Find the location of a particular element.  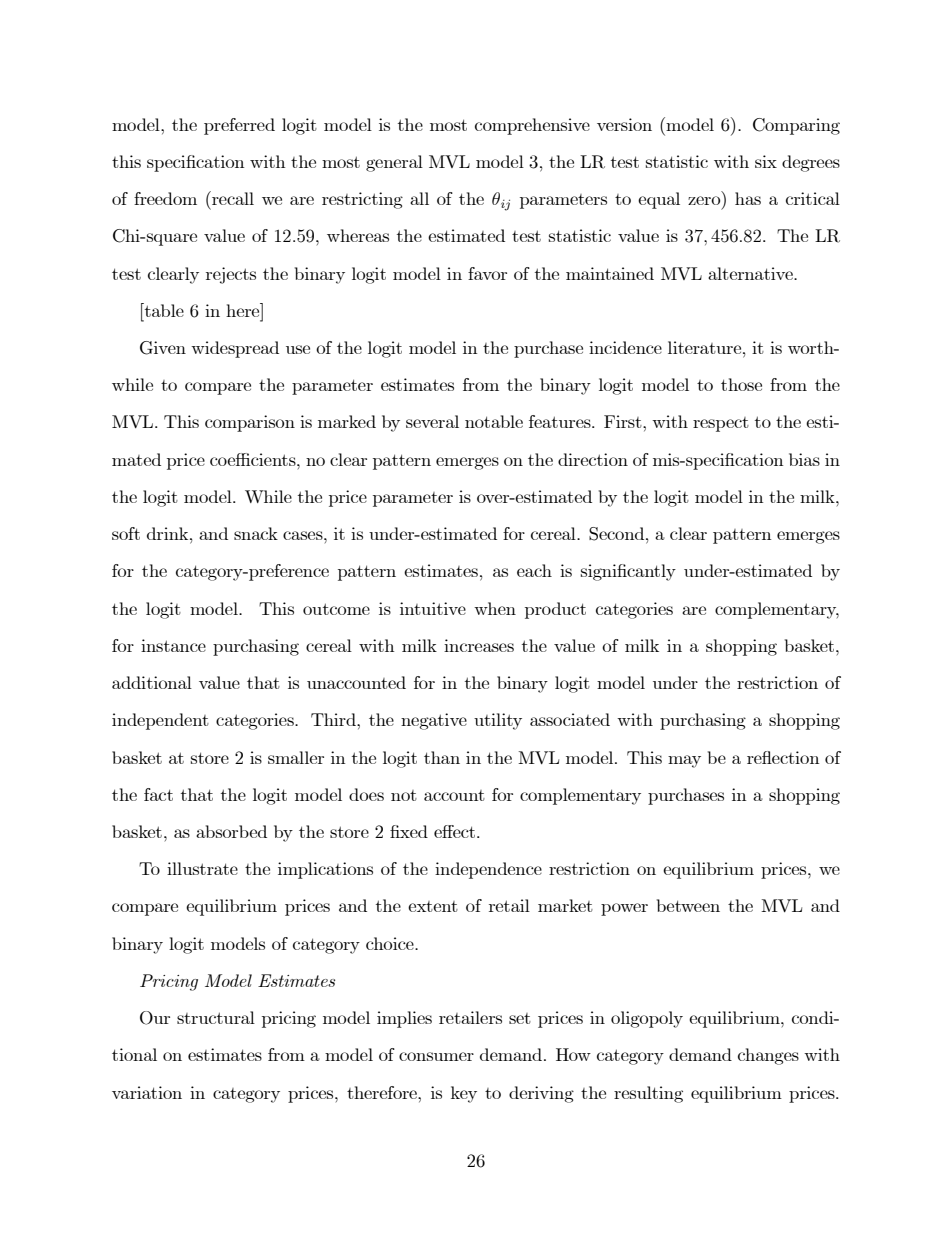

changes is located at coordinates (768, 1056).
